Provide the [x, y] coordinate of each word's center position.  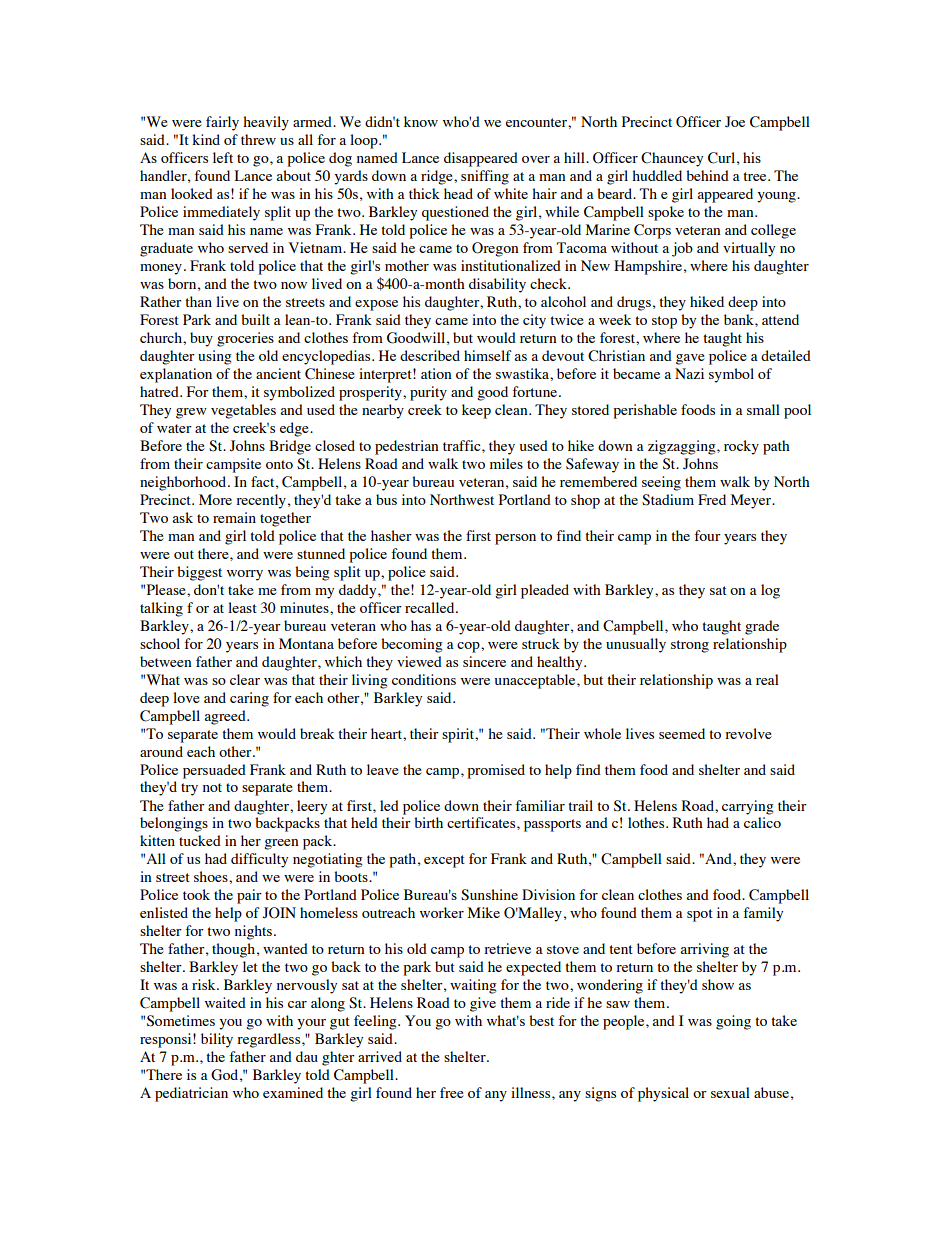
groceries [245, 339]
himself [488, 355]
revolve [748, 733]
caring [249, 699]
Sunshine [489, 895]
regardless [270, 1040]
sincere [484, 661]
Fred [712, 499]
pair [249, 896]
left [223, 157]
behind [707, 175]
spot [700, 915]
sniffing [485, 177]
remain [234, 517]
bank [740, 319]
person [515, 539]
